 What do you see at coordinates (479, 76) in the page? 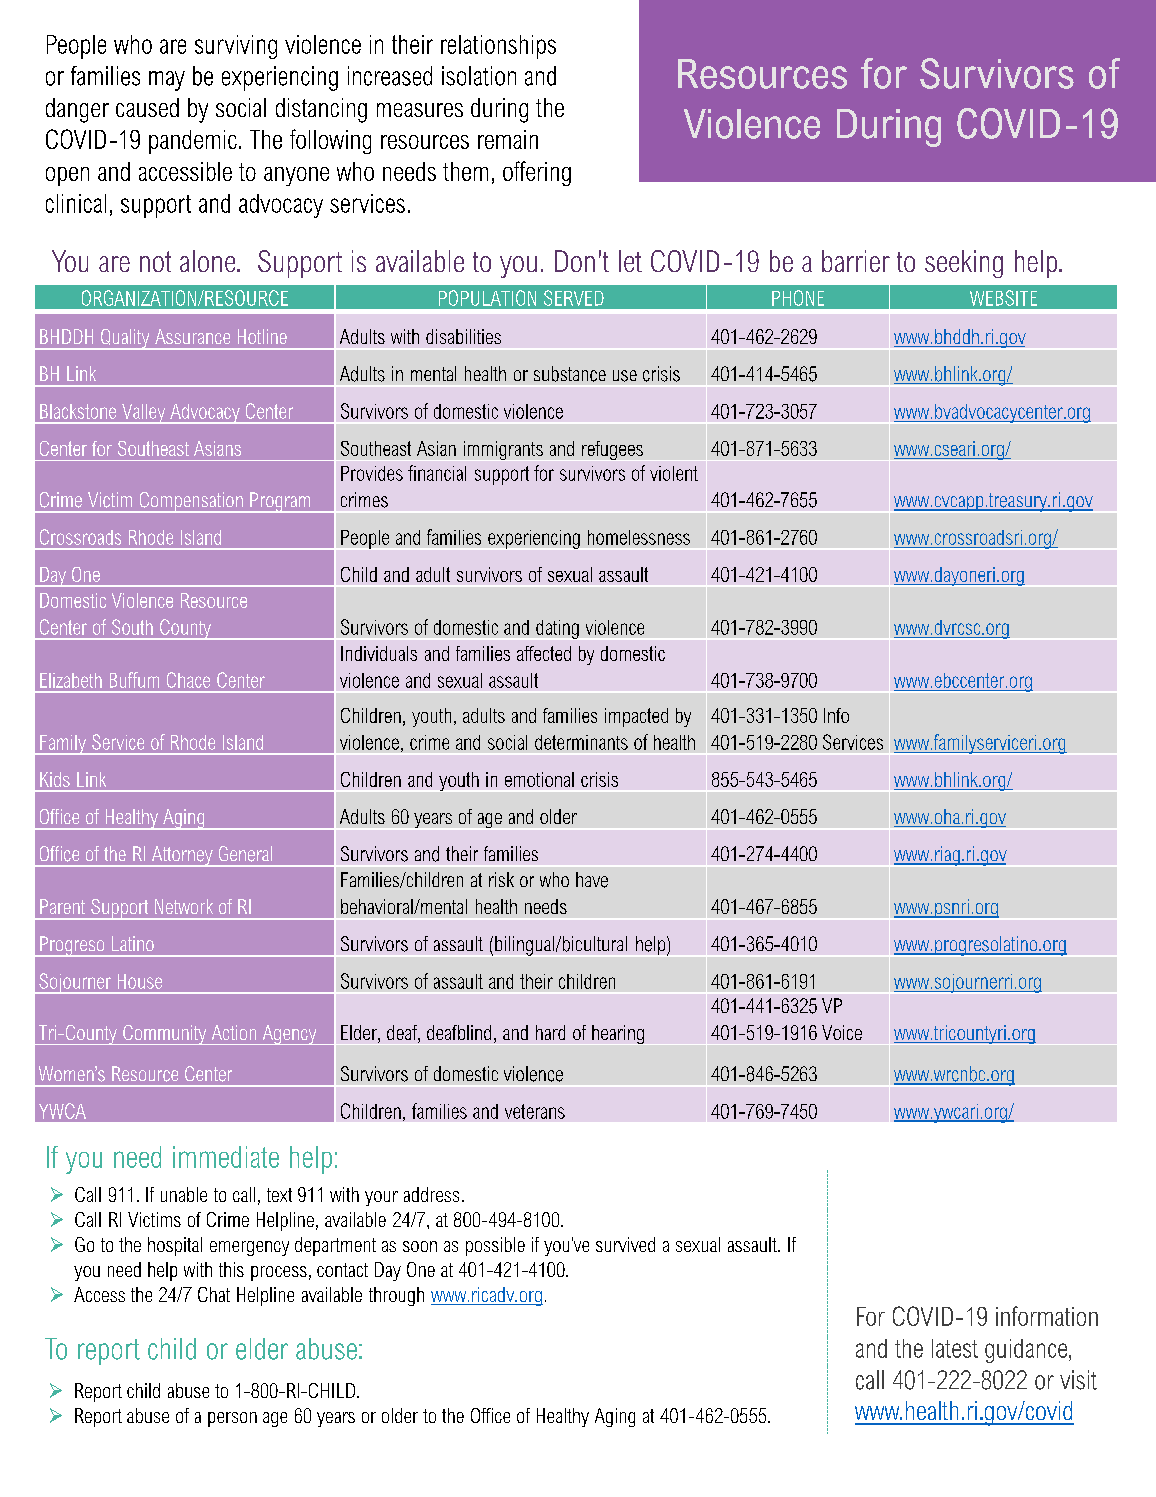
I see `isolation` at bounding box center [479, 76].
